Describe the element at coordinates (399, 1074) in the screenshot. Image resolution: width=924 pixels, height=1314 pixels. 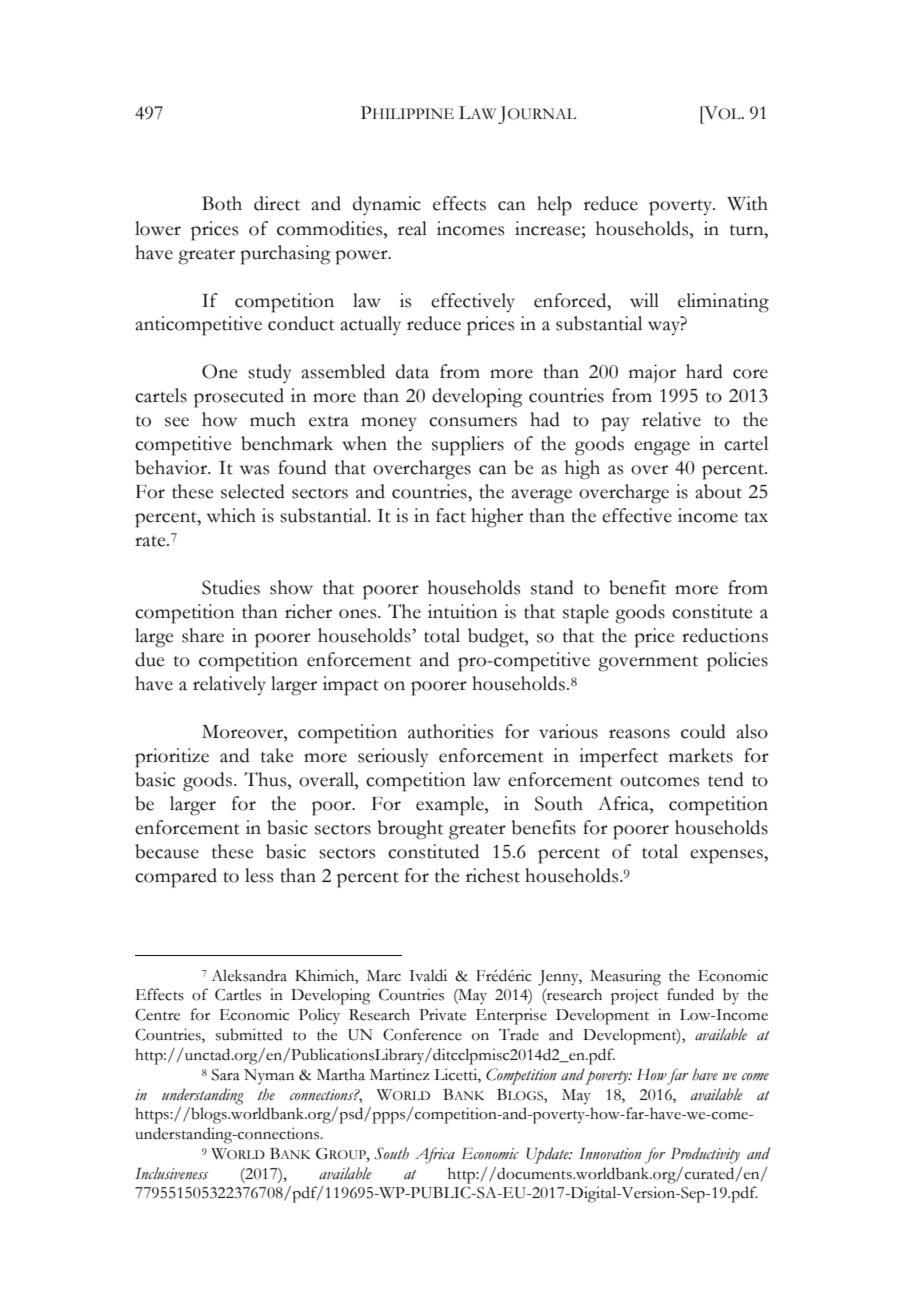
I see `Martinez` at that location.
